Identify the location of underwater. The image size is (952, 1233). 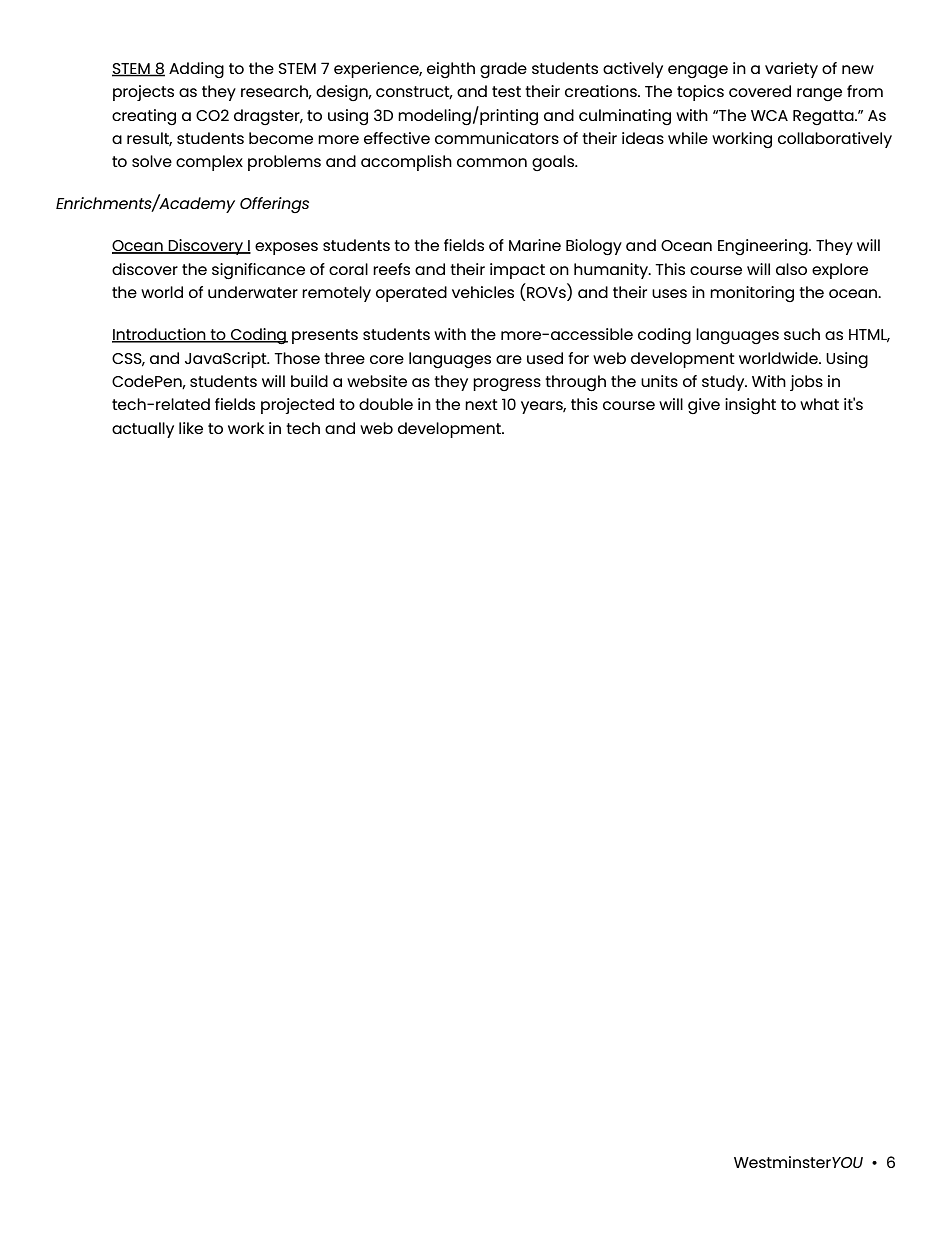
(253, 292).
